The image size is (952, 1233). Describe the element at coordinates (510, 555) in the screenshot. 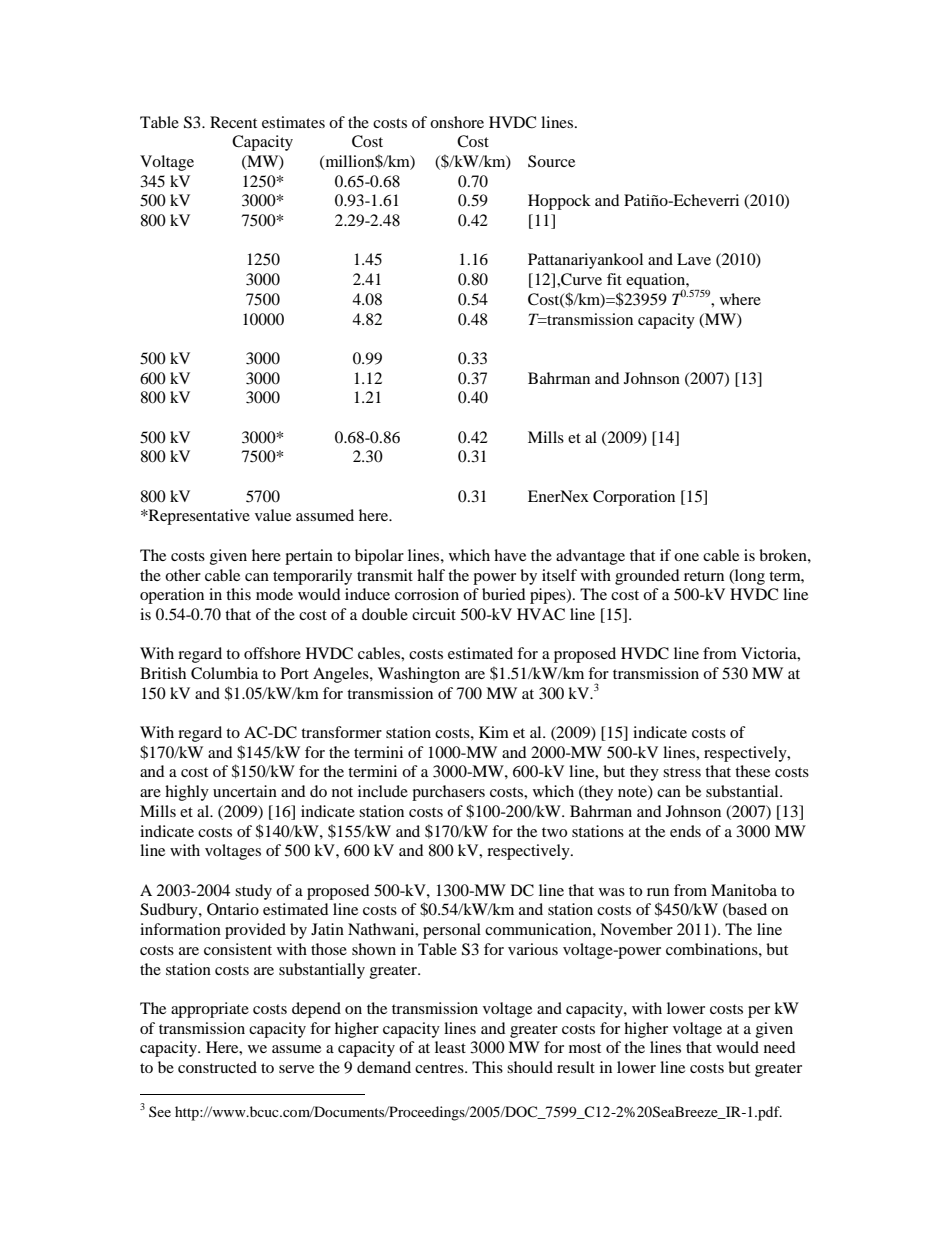

I see `have` at that location.
